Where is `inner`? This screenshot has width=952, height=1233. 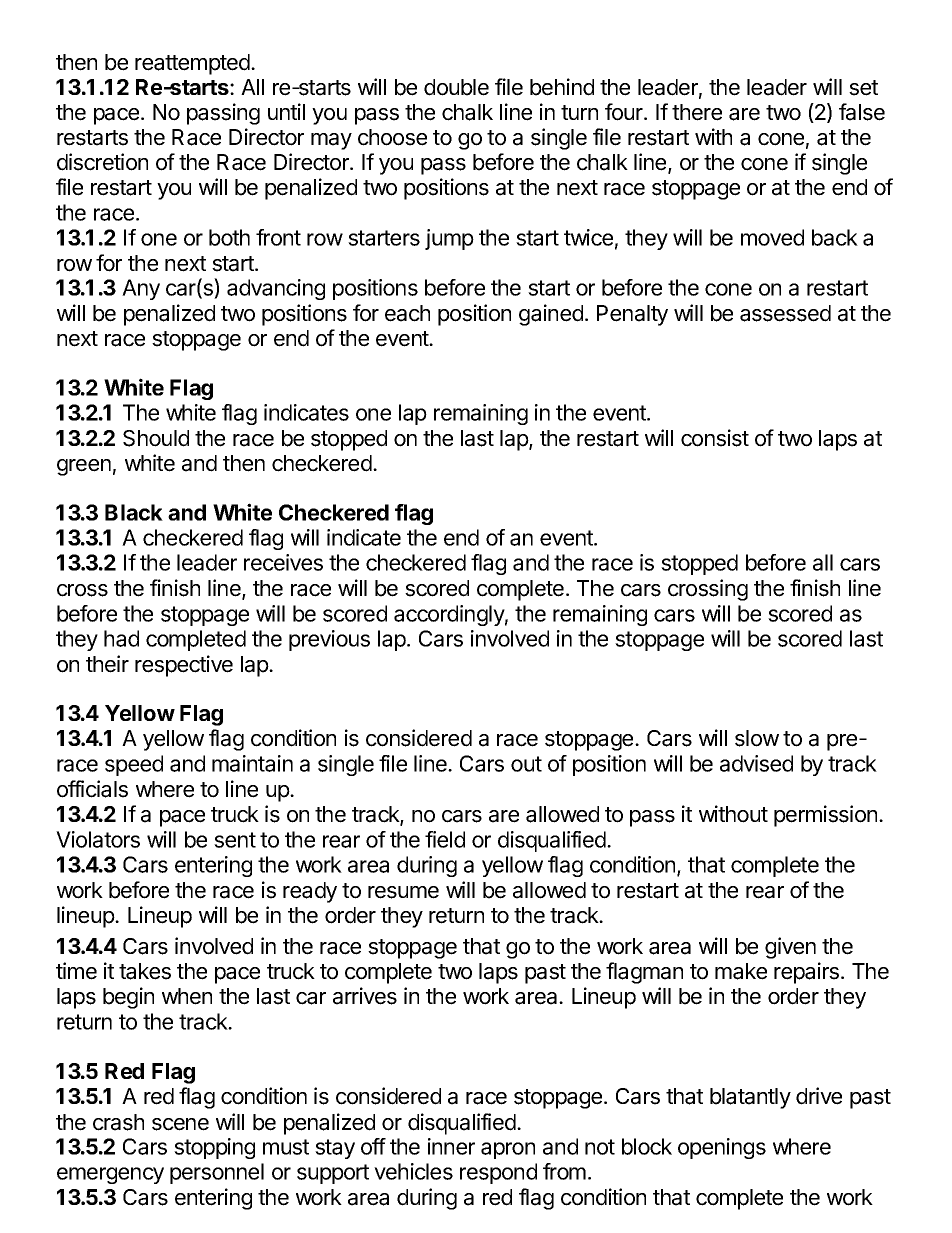
inner is located at coordinates (451, 1146).
